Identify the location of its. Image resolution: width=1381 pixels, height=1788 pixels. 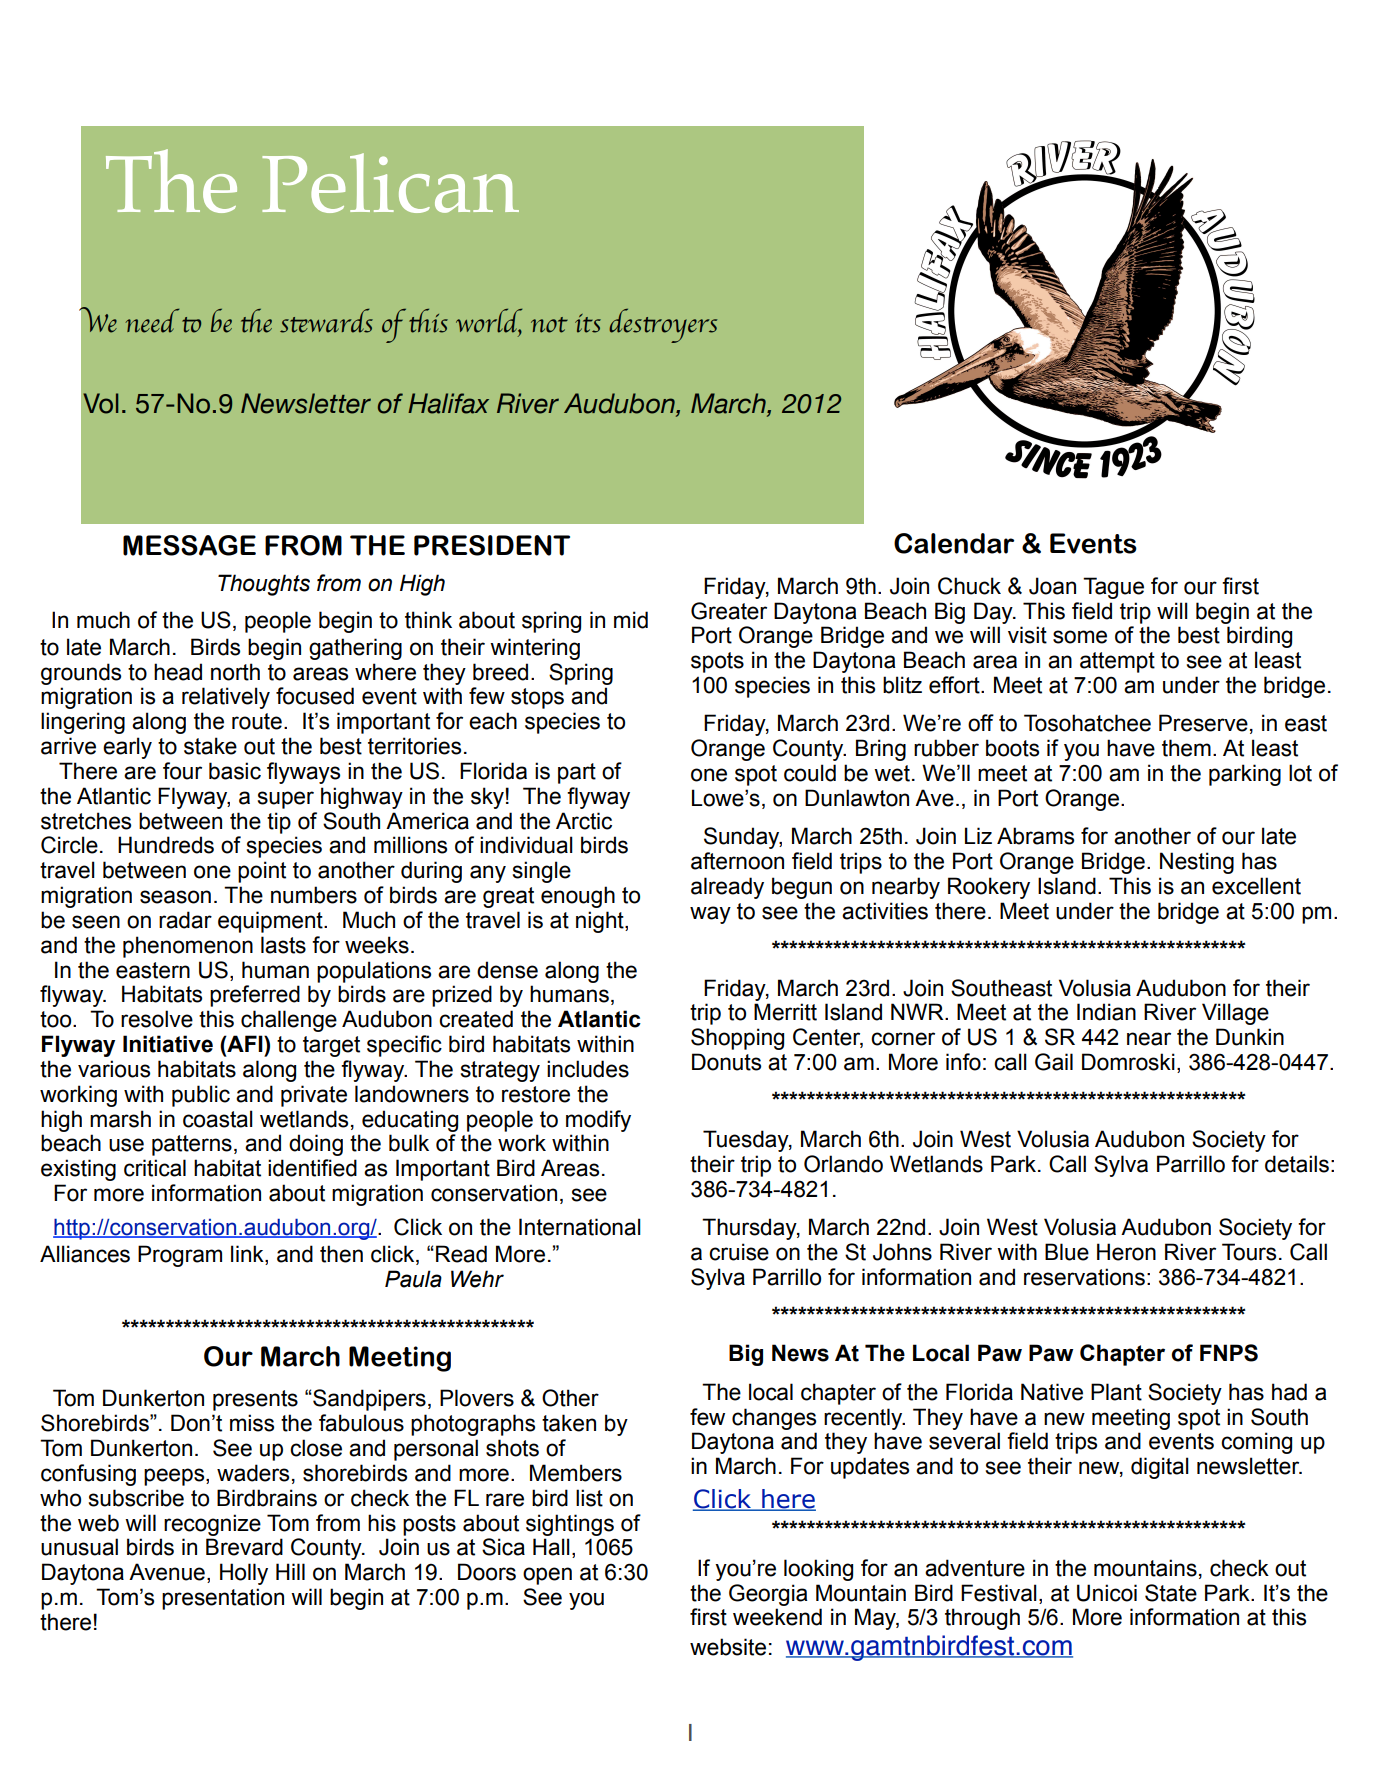
(588, 323).
